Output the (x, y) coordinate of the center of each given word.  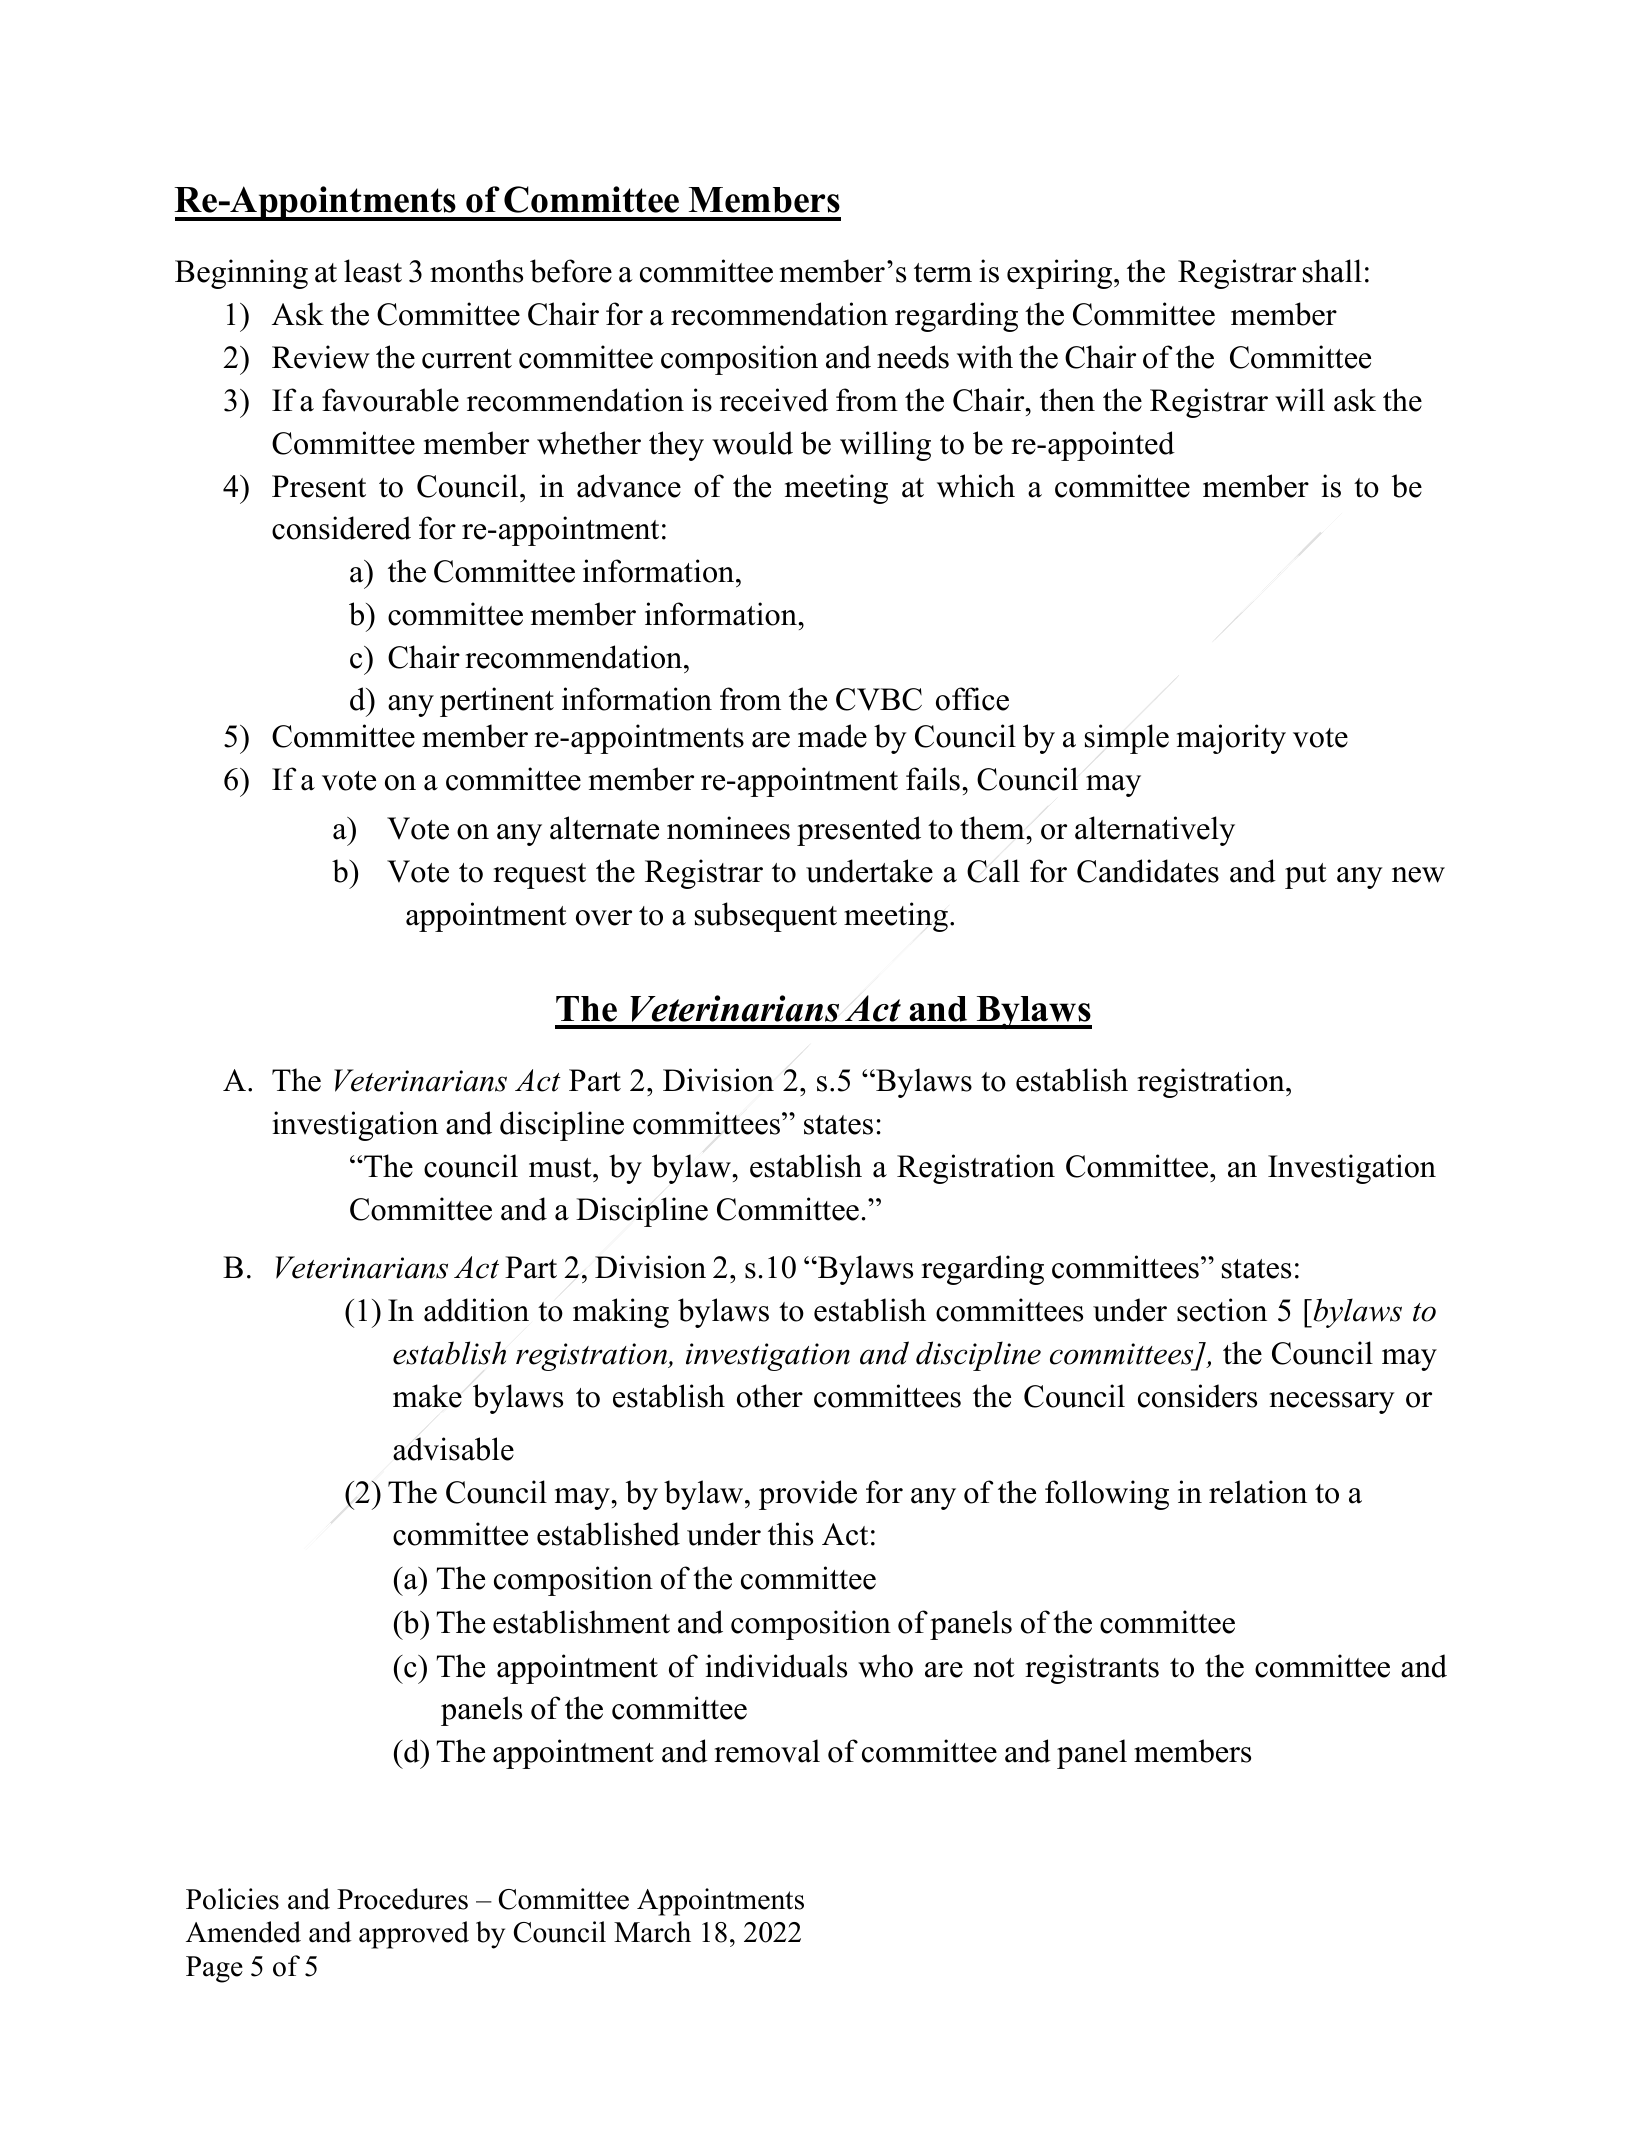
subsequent (766, 917)
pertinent (497, 702)
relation (1258, 1492)
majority (1231, 739)
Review (321, 357)
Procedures (402, 1899)
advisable (453, 1449)
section (1222, 1310)
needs (913, 357)
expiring (1061, 274)
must (561, 1168)
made (832, 736)
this (790, 1534)
